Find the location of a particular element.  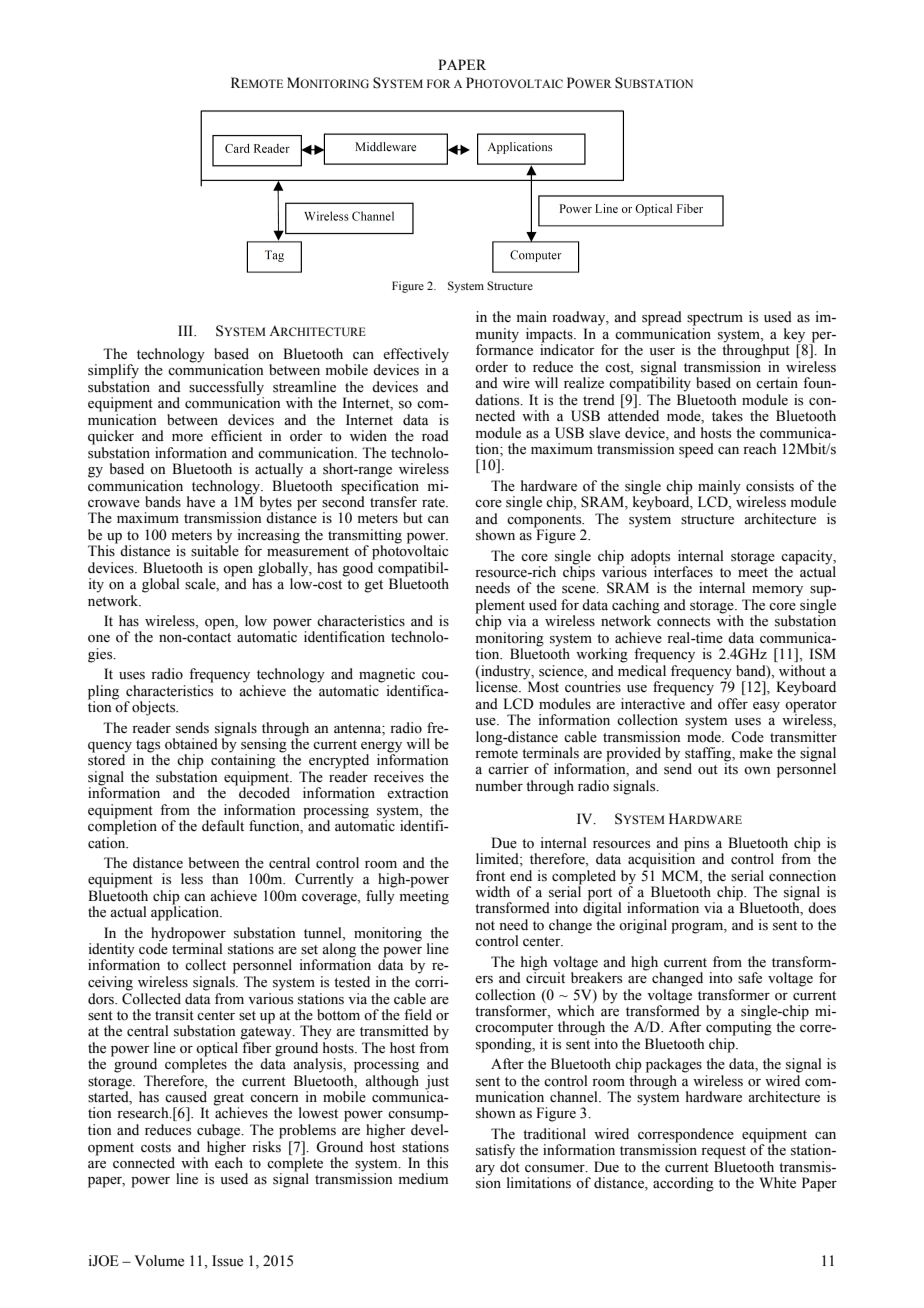

license is located at coordinates (498, 687).
